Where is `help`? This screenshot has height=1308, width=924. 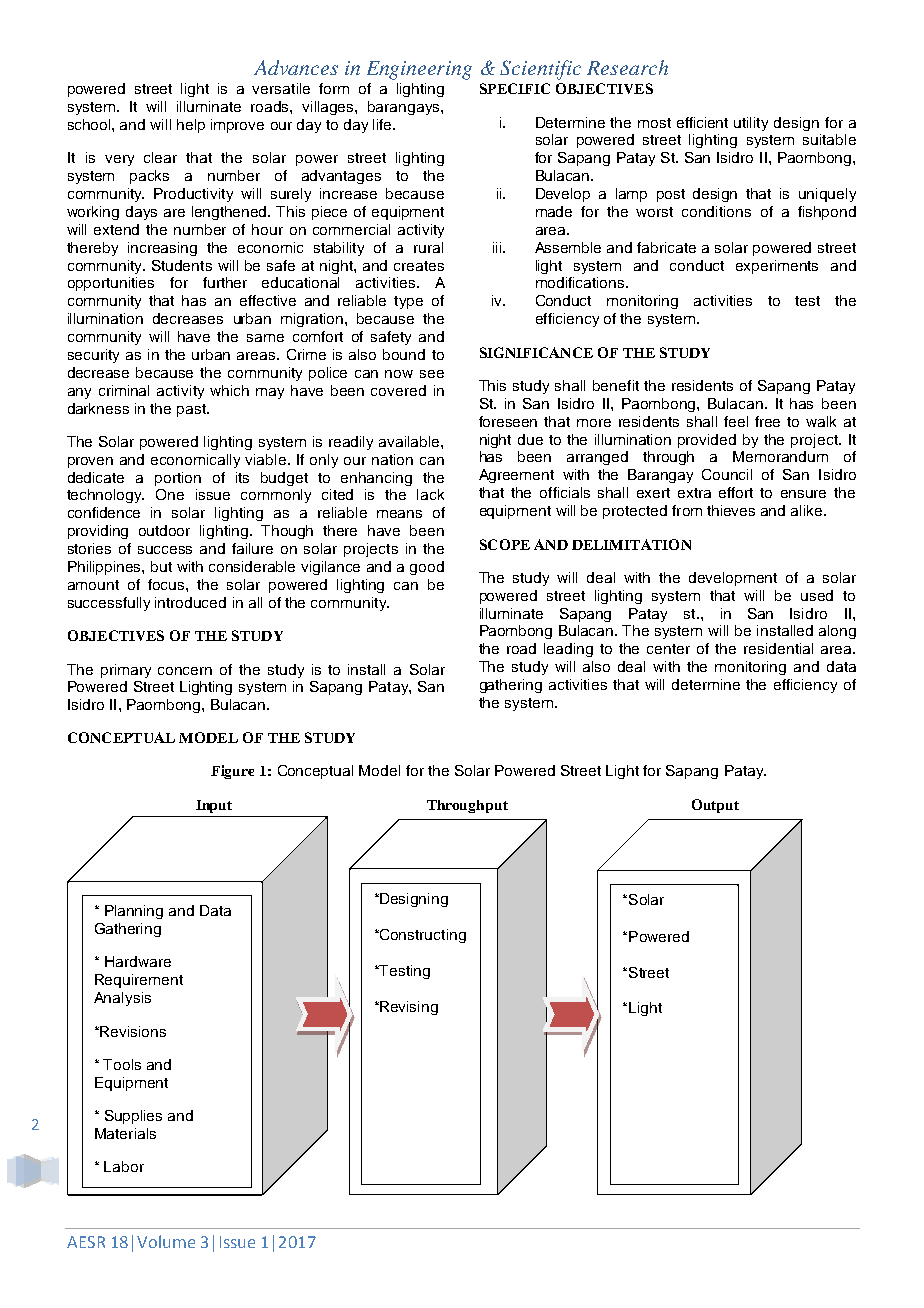 help is located at coordinates (191, 126).
